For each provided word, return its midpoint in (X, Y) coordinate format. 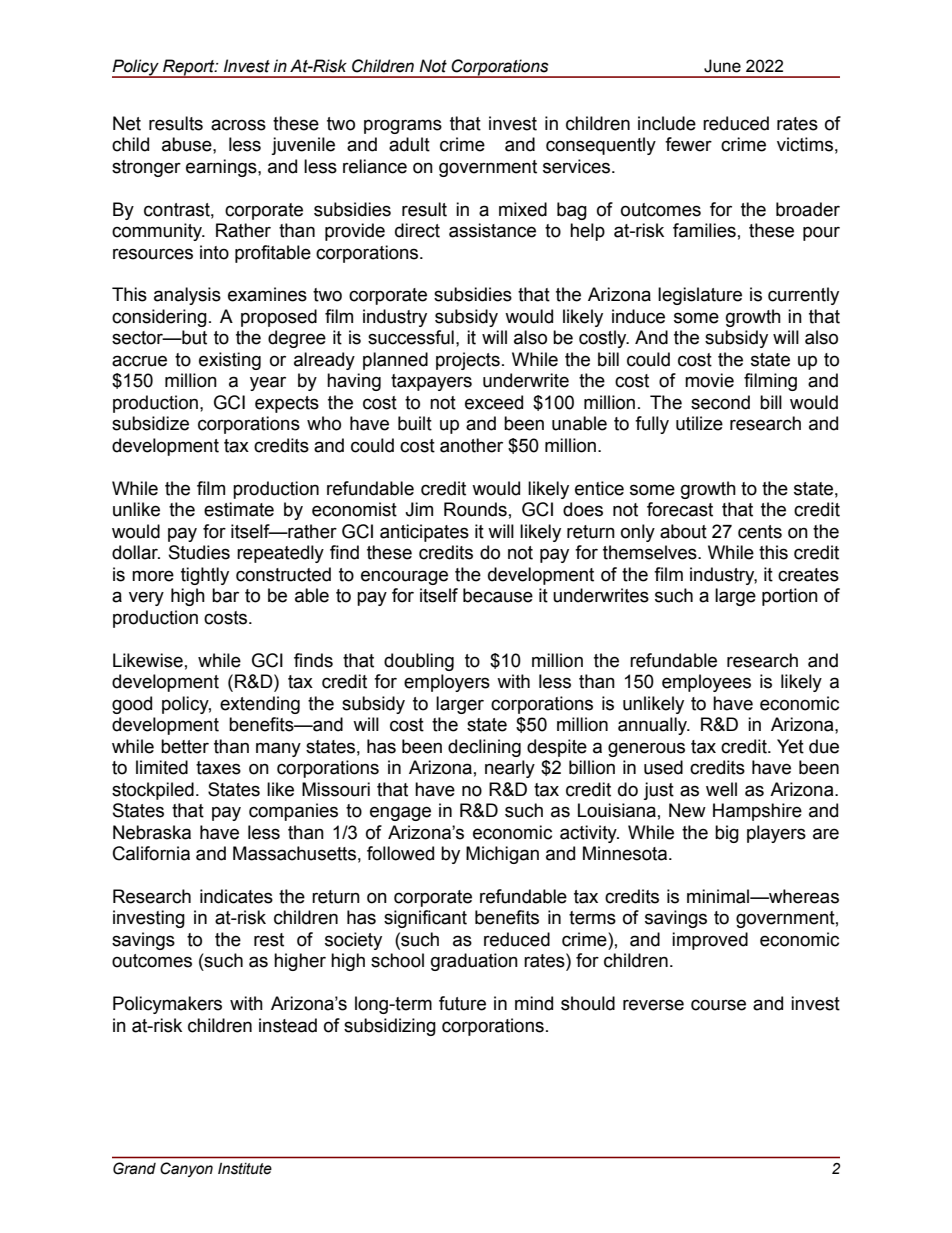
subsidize (150, 423)
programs (403, 126)
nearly (510, 769)
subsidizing (390, 1027)
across (238, 125)
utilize (699, 423)
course (718, 1005)
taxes (218, 768)
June (722, 66)
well (721, 789)
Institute (245, 1169)
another (471, 445)
